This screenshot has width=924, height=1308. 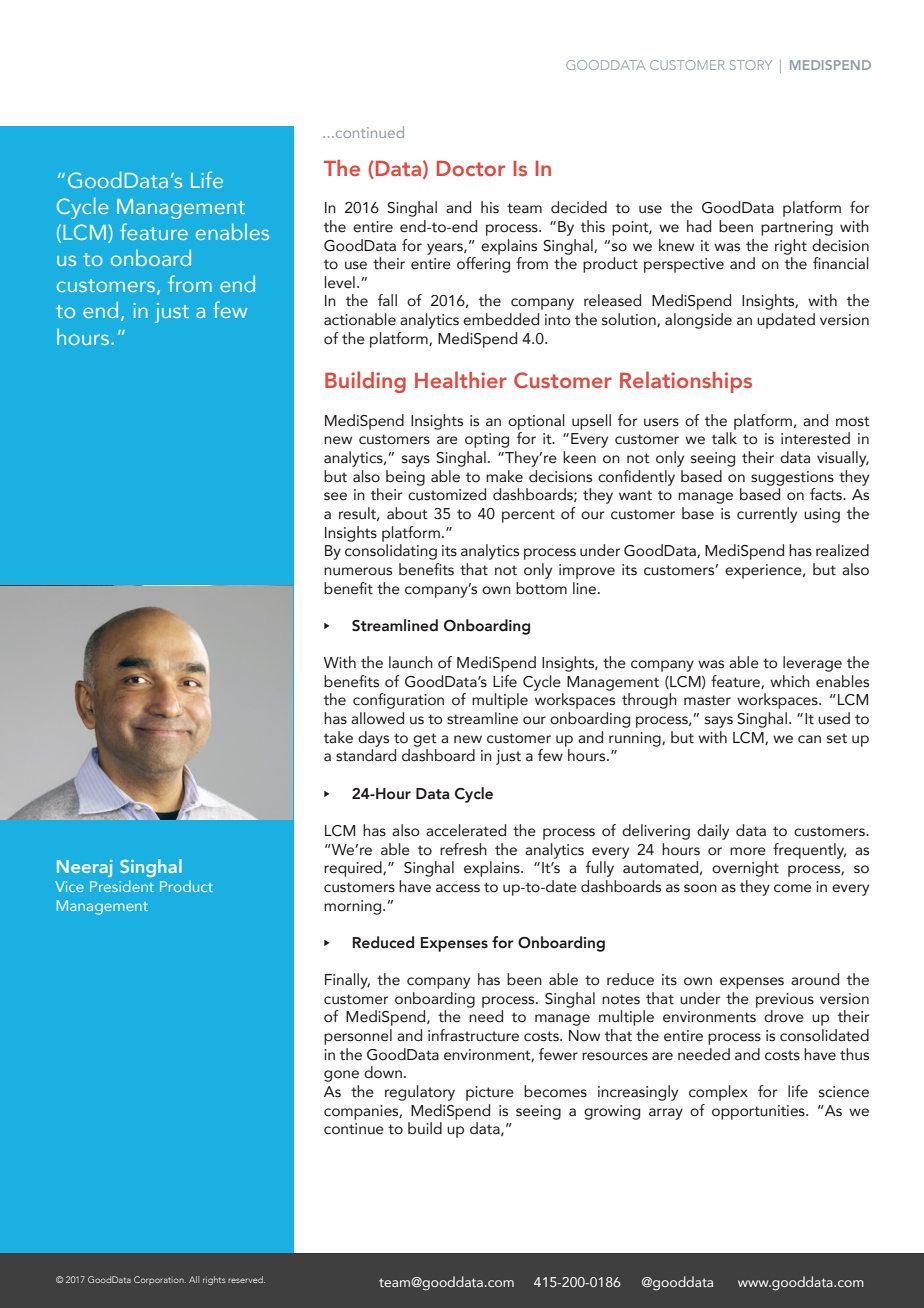 I want to click on gone, so click(x=341, y=1076).
